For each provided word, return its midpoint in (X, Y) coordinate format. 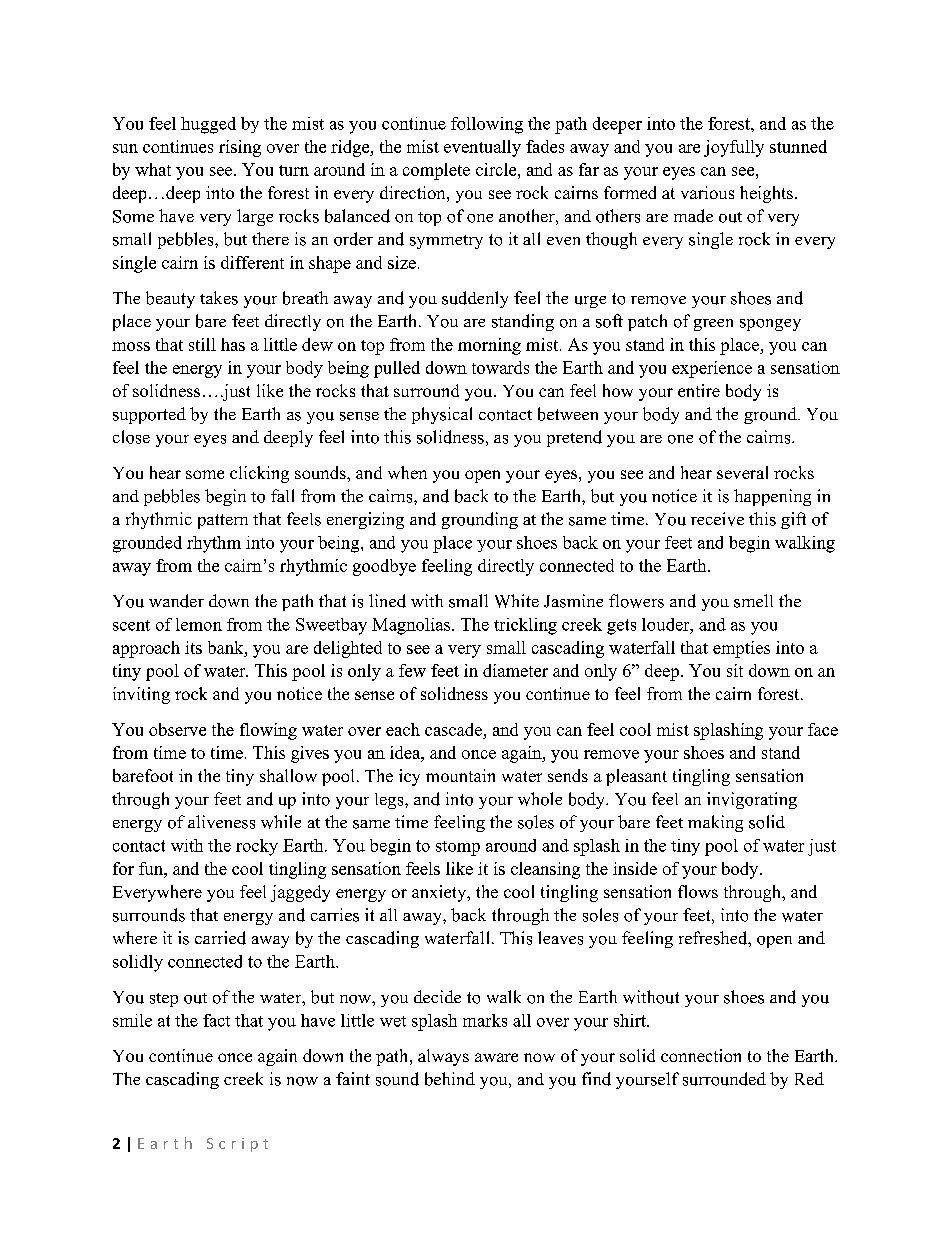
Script (237, 1145)
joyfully (734, 148)
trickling (525, 626)
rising (240, 148)
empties (741, 649)
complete (436, 171)
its (193, 647)
